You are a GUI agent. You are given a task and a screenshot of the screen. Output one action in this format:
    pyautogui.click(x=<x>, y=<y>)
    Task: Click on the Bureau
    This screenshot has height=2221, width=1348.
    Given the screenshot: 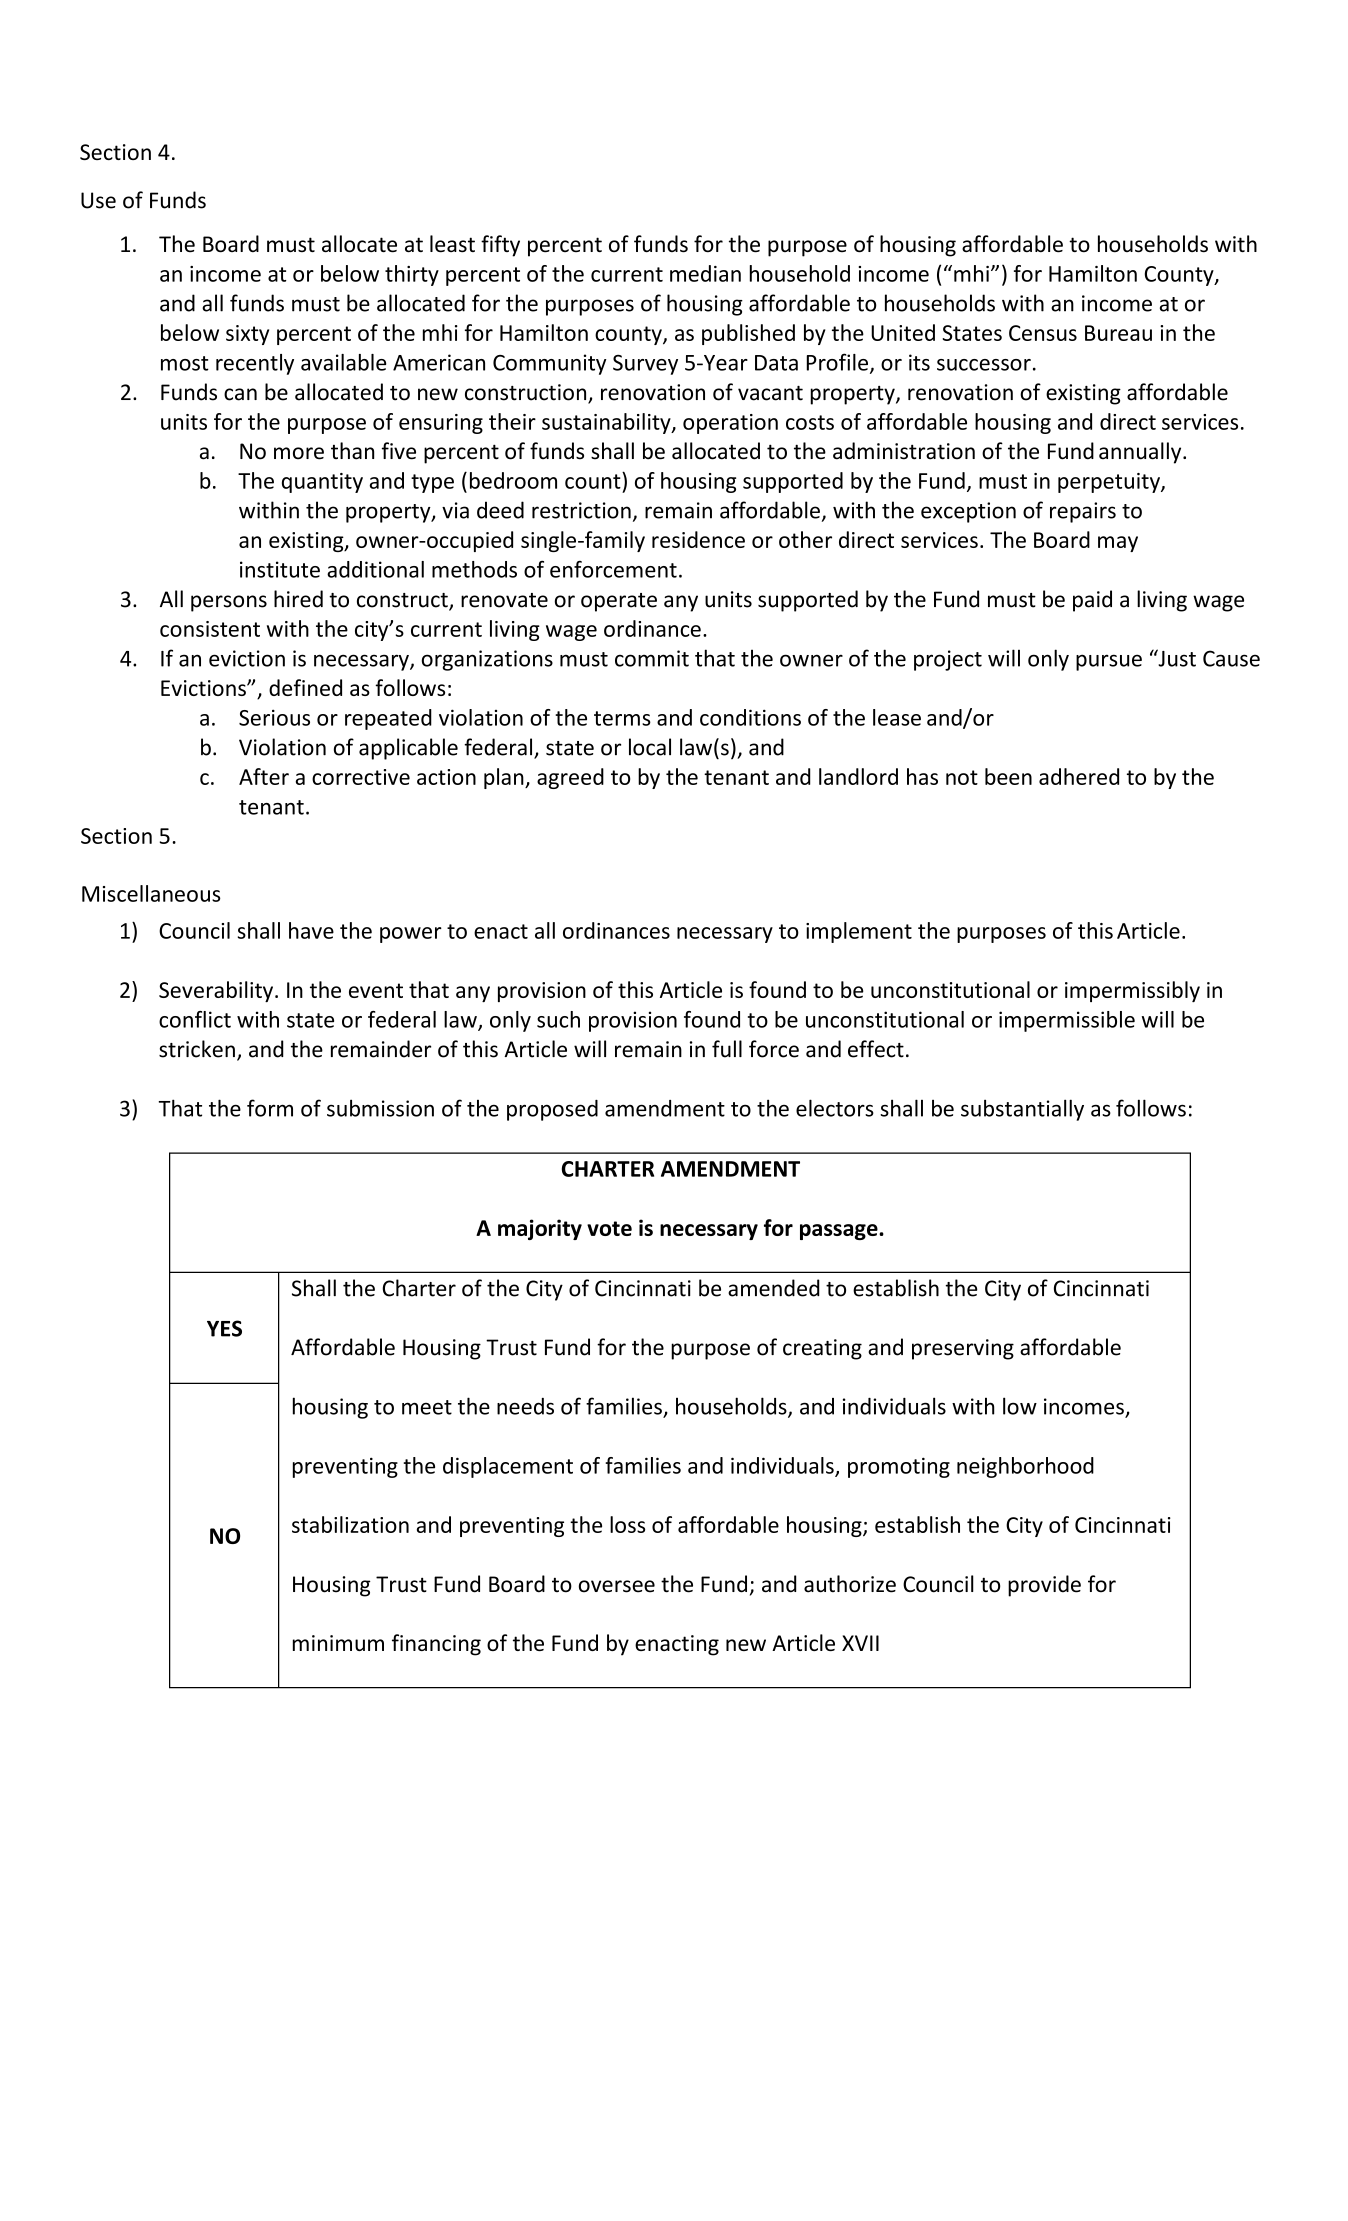 What is the action you would take?
    pyautogui.click(x=1118, y=333)
